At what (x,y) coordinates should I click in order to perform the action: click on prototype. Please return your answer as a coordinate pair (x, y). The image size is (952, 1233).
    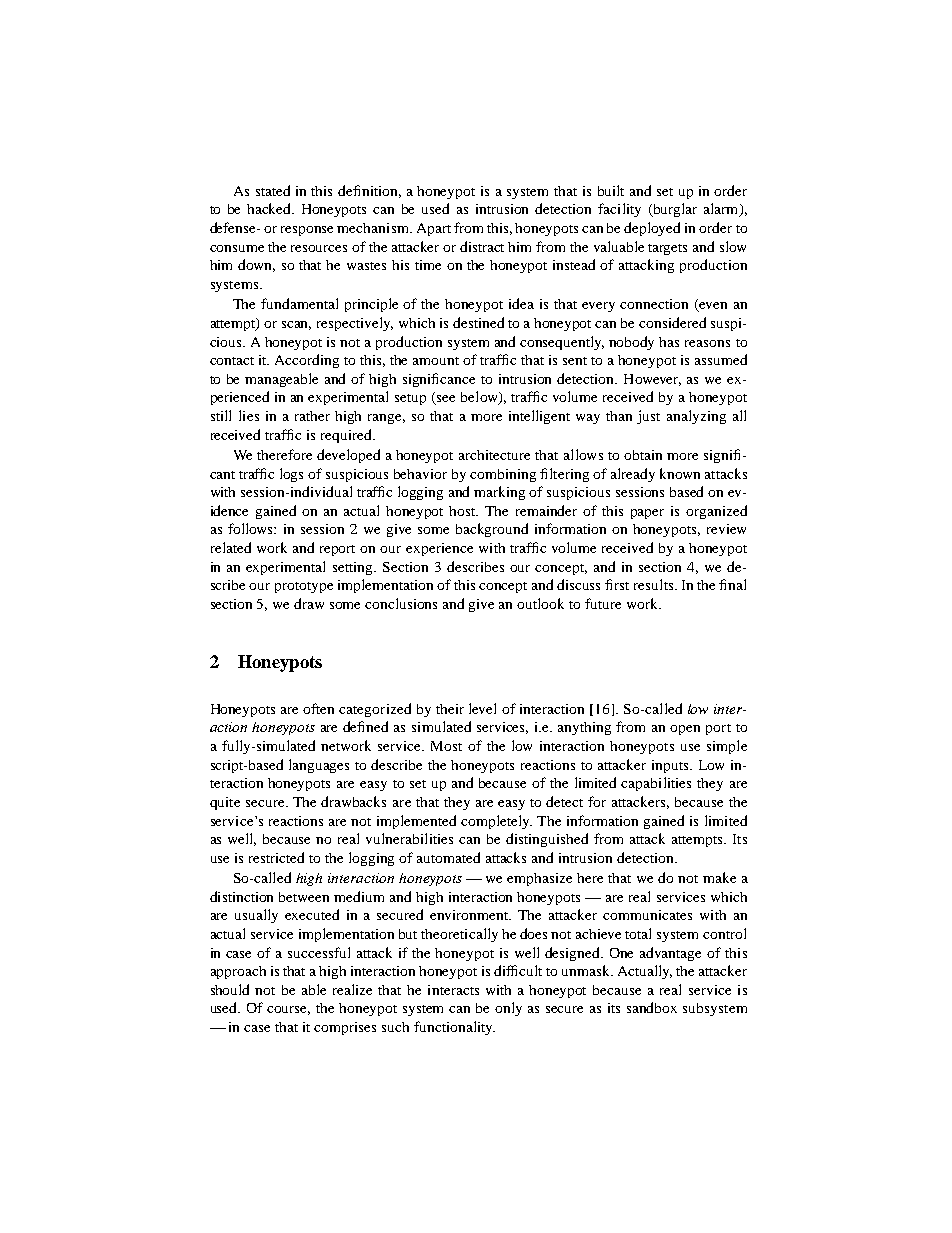
    Looking at the image, I should click on (304, 587).
